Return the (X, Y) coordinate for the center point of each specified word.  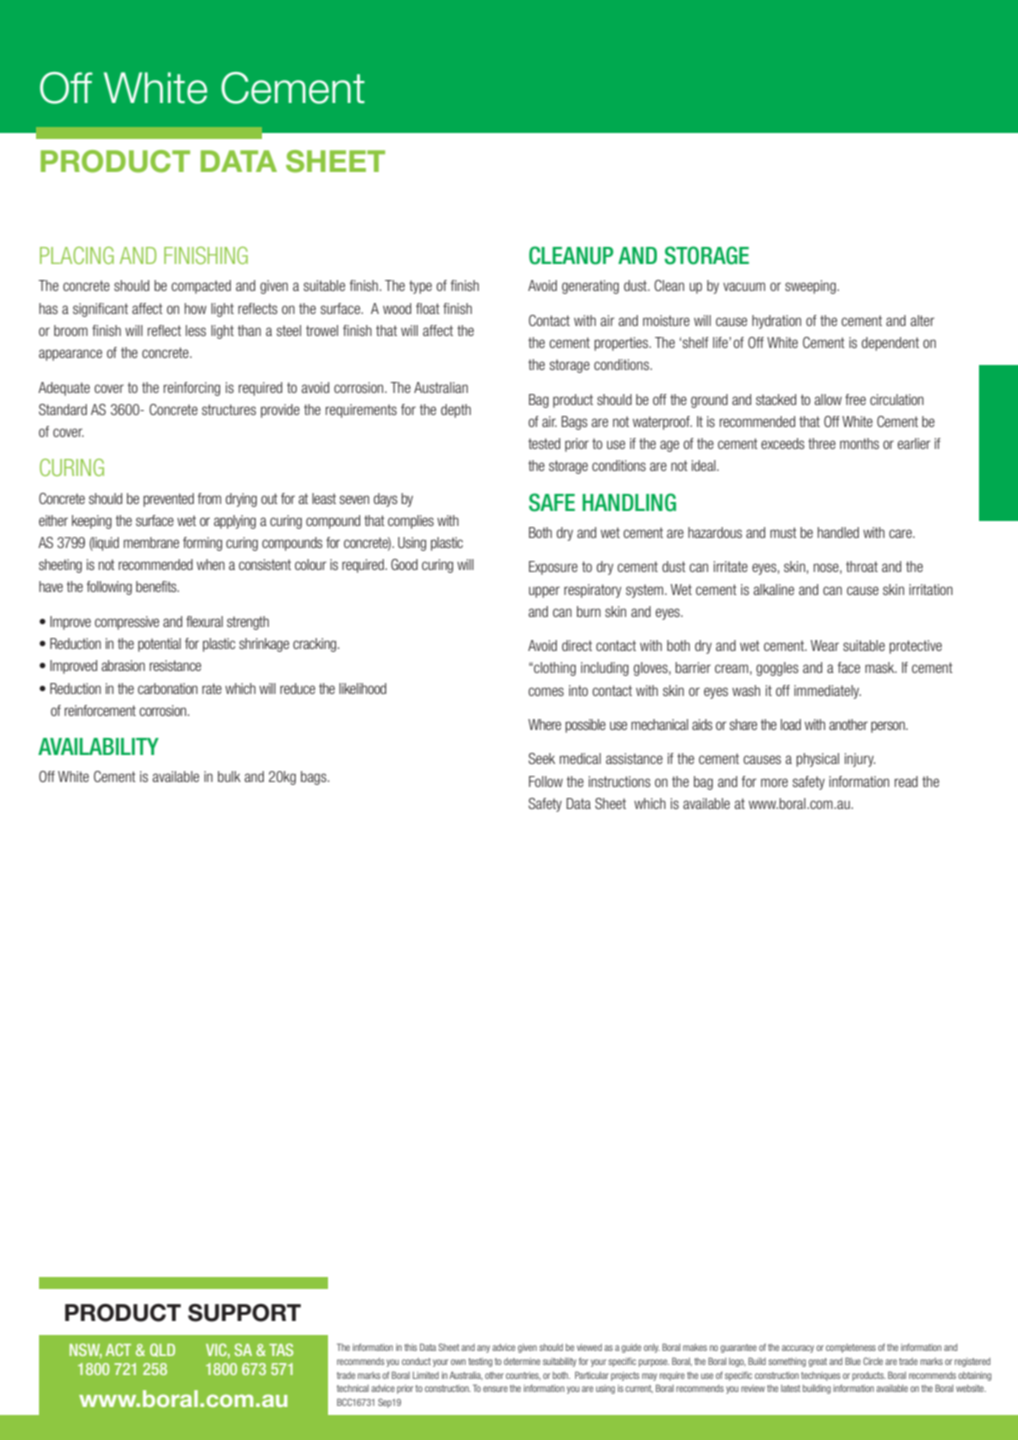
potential (159, 645)
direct (577, 645)
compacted (201, 287)
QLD (162, 1350)
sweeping (811, 287)
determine (522, 1361)
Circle (873, 1361)
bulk (229, 776)
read (906, 781)
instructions (620, 781)
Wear (825, 645)
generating (590, 287)
